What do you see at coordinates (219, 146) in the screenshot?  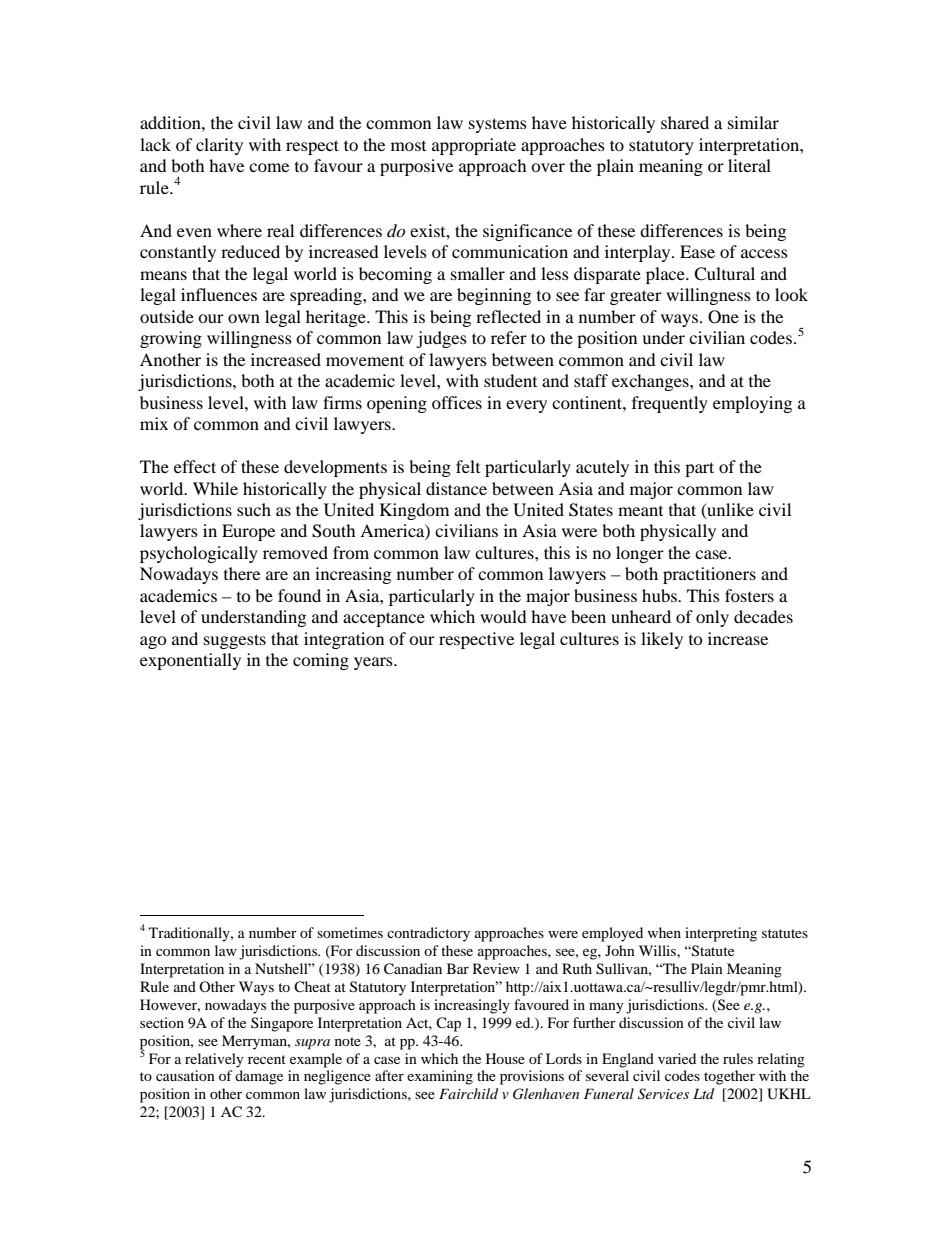 I see `clarity` at bounding box center [219, 146].
